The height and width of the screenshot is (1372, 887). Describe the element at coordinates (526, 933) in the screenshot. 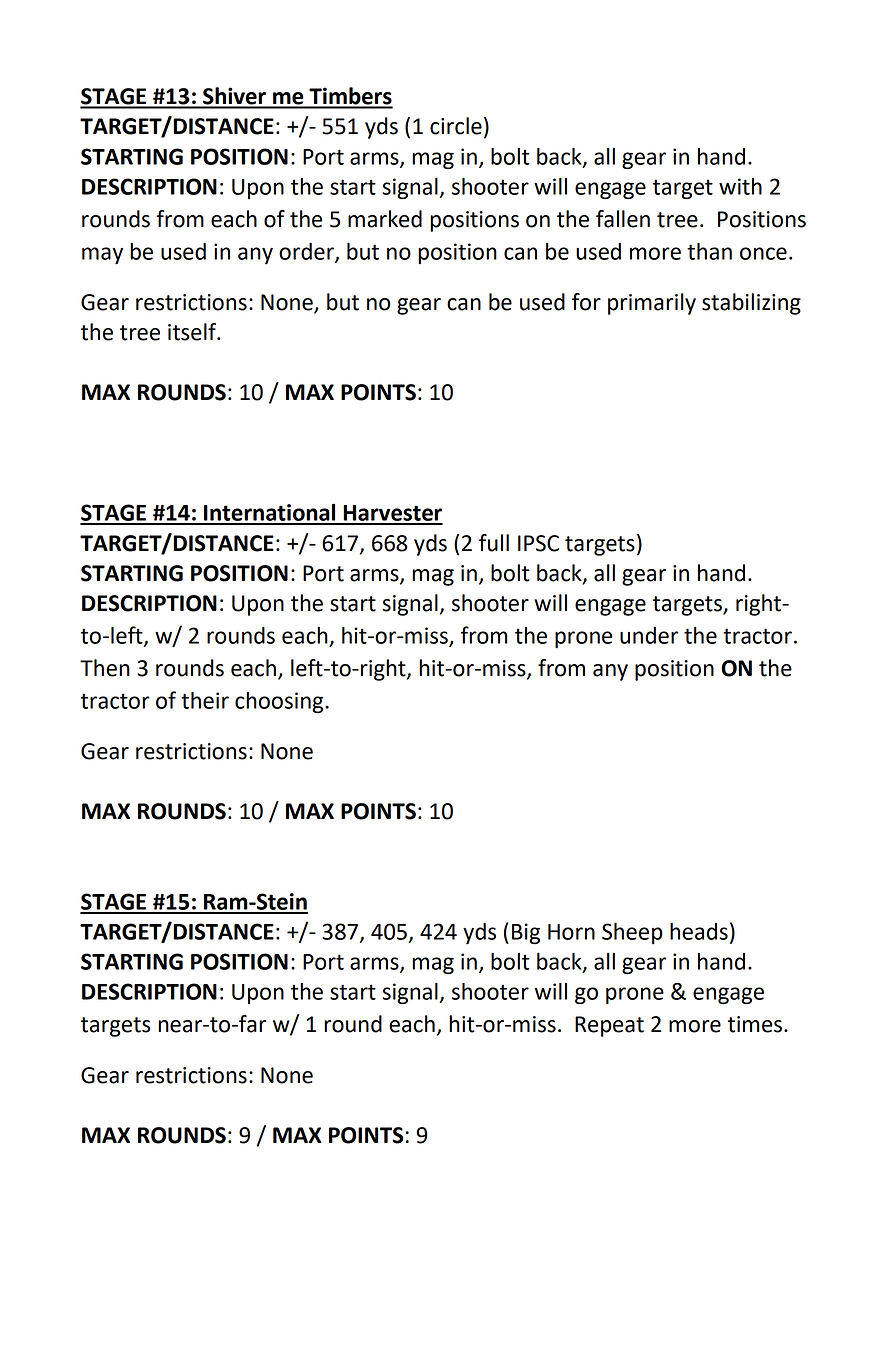

I see `Big` at that location.
